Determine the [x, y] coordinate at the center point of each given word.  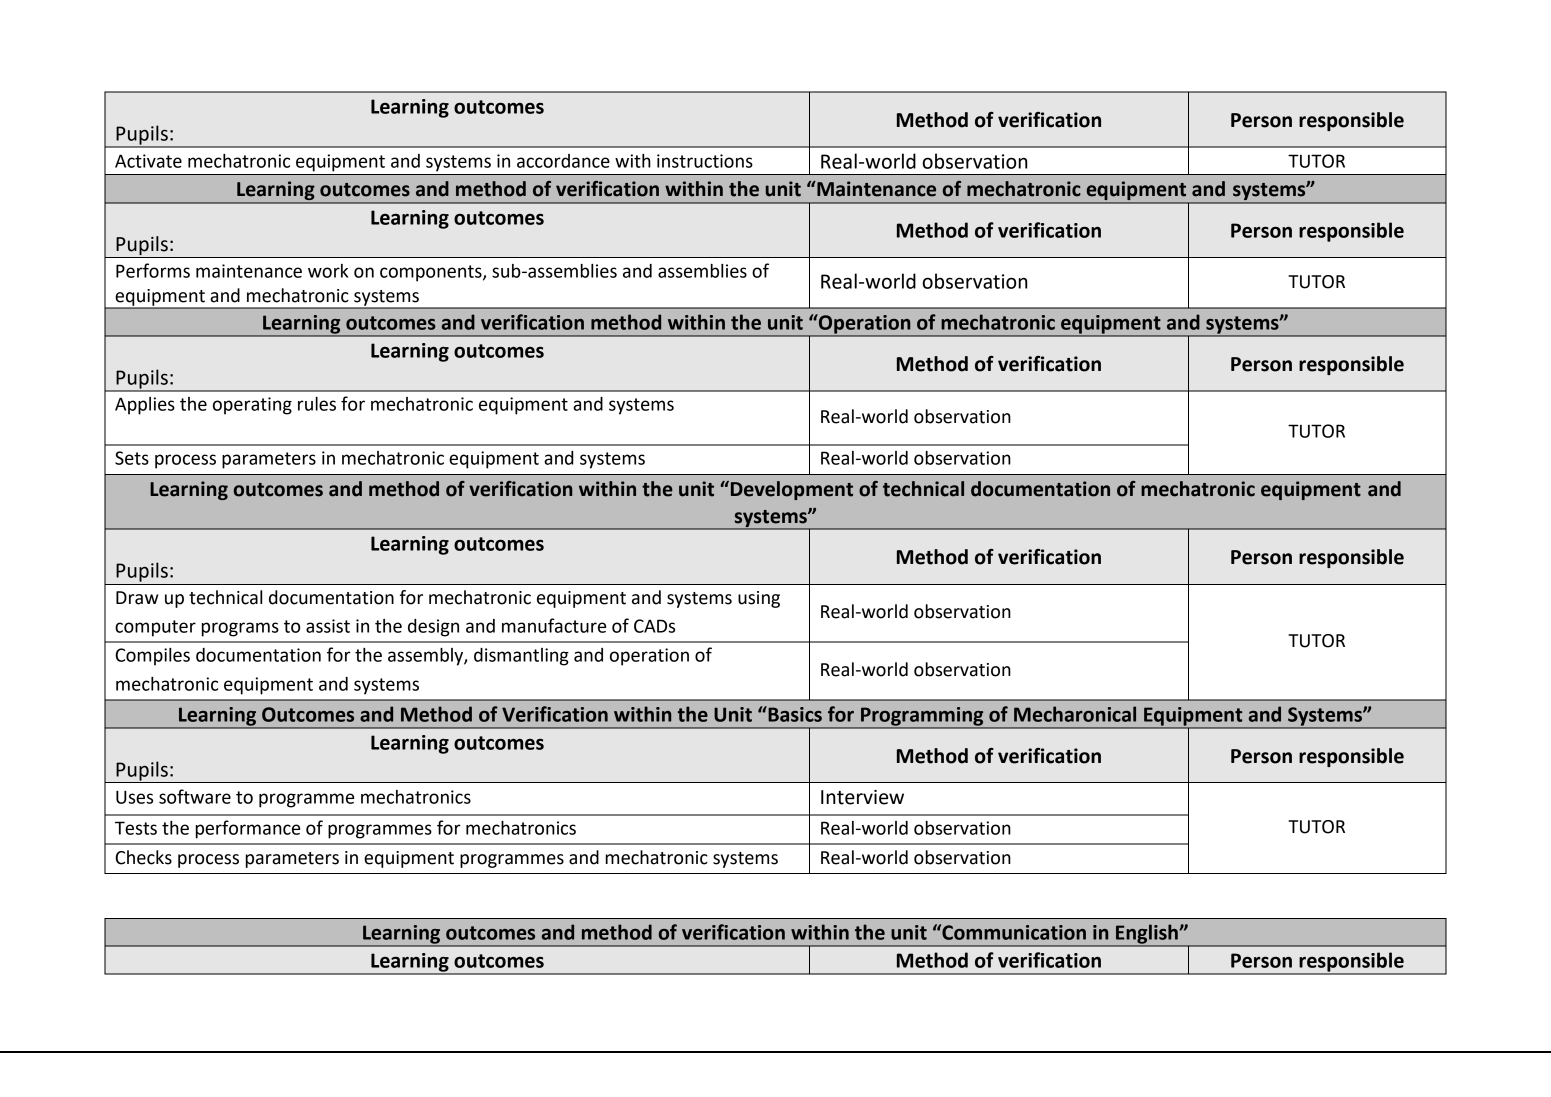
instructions [705, 161]
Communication [1013, 932]
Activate [148, 161]
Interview [862, 797]
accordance [563, 161]
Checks [143, 857]
